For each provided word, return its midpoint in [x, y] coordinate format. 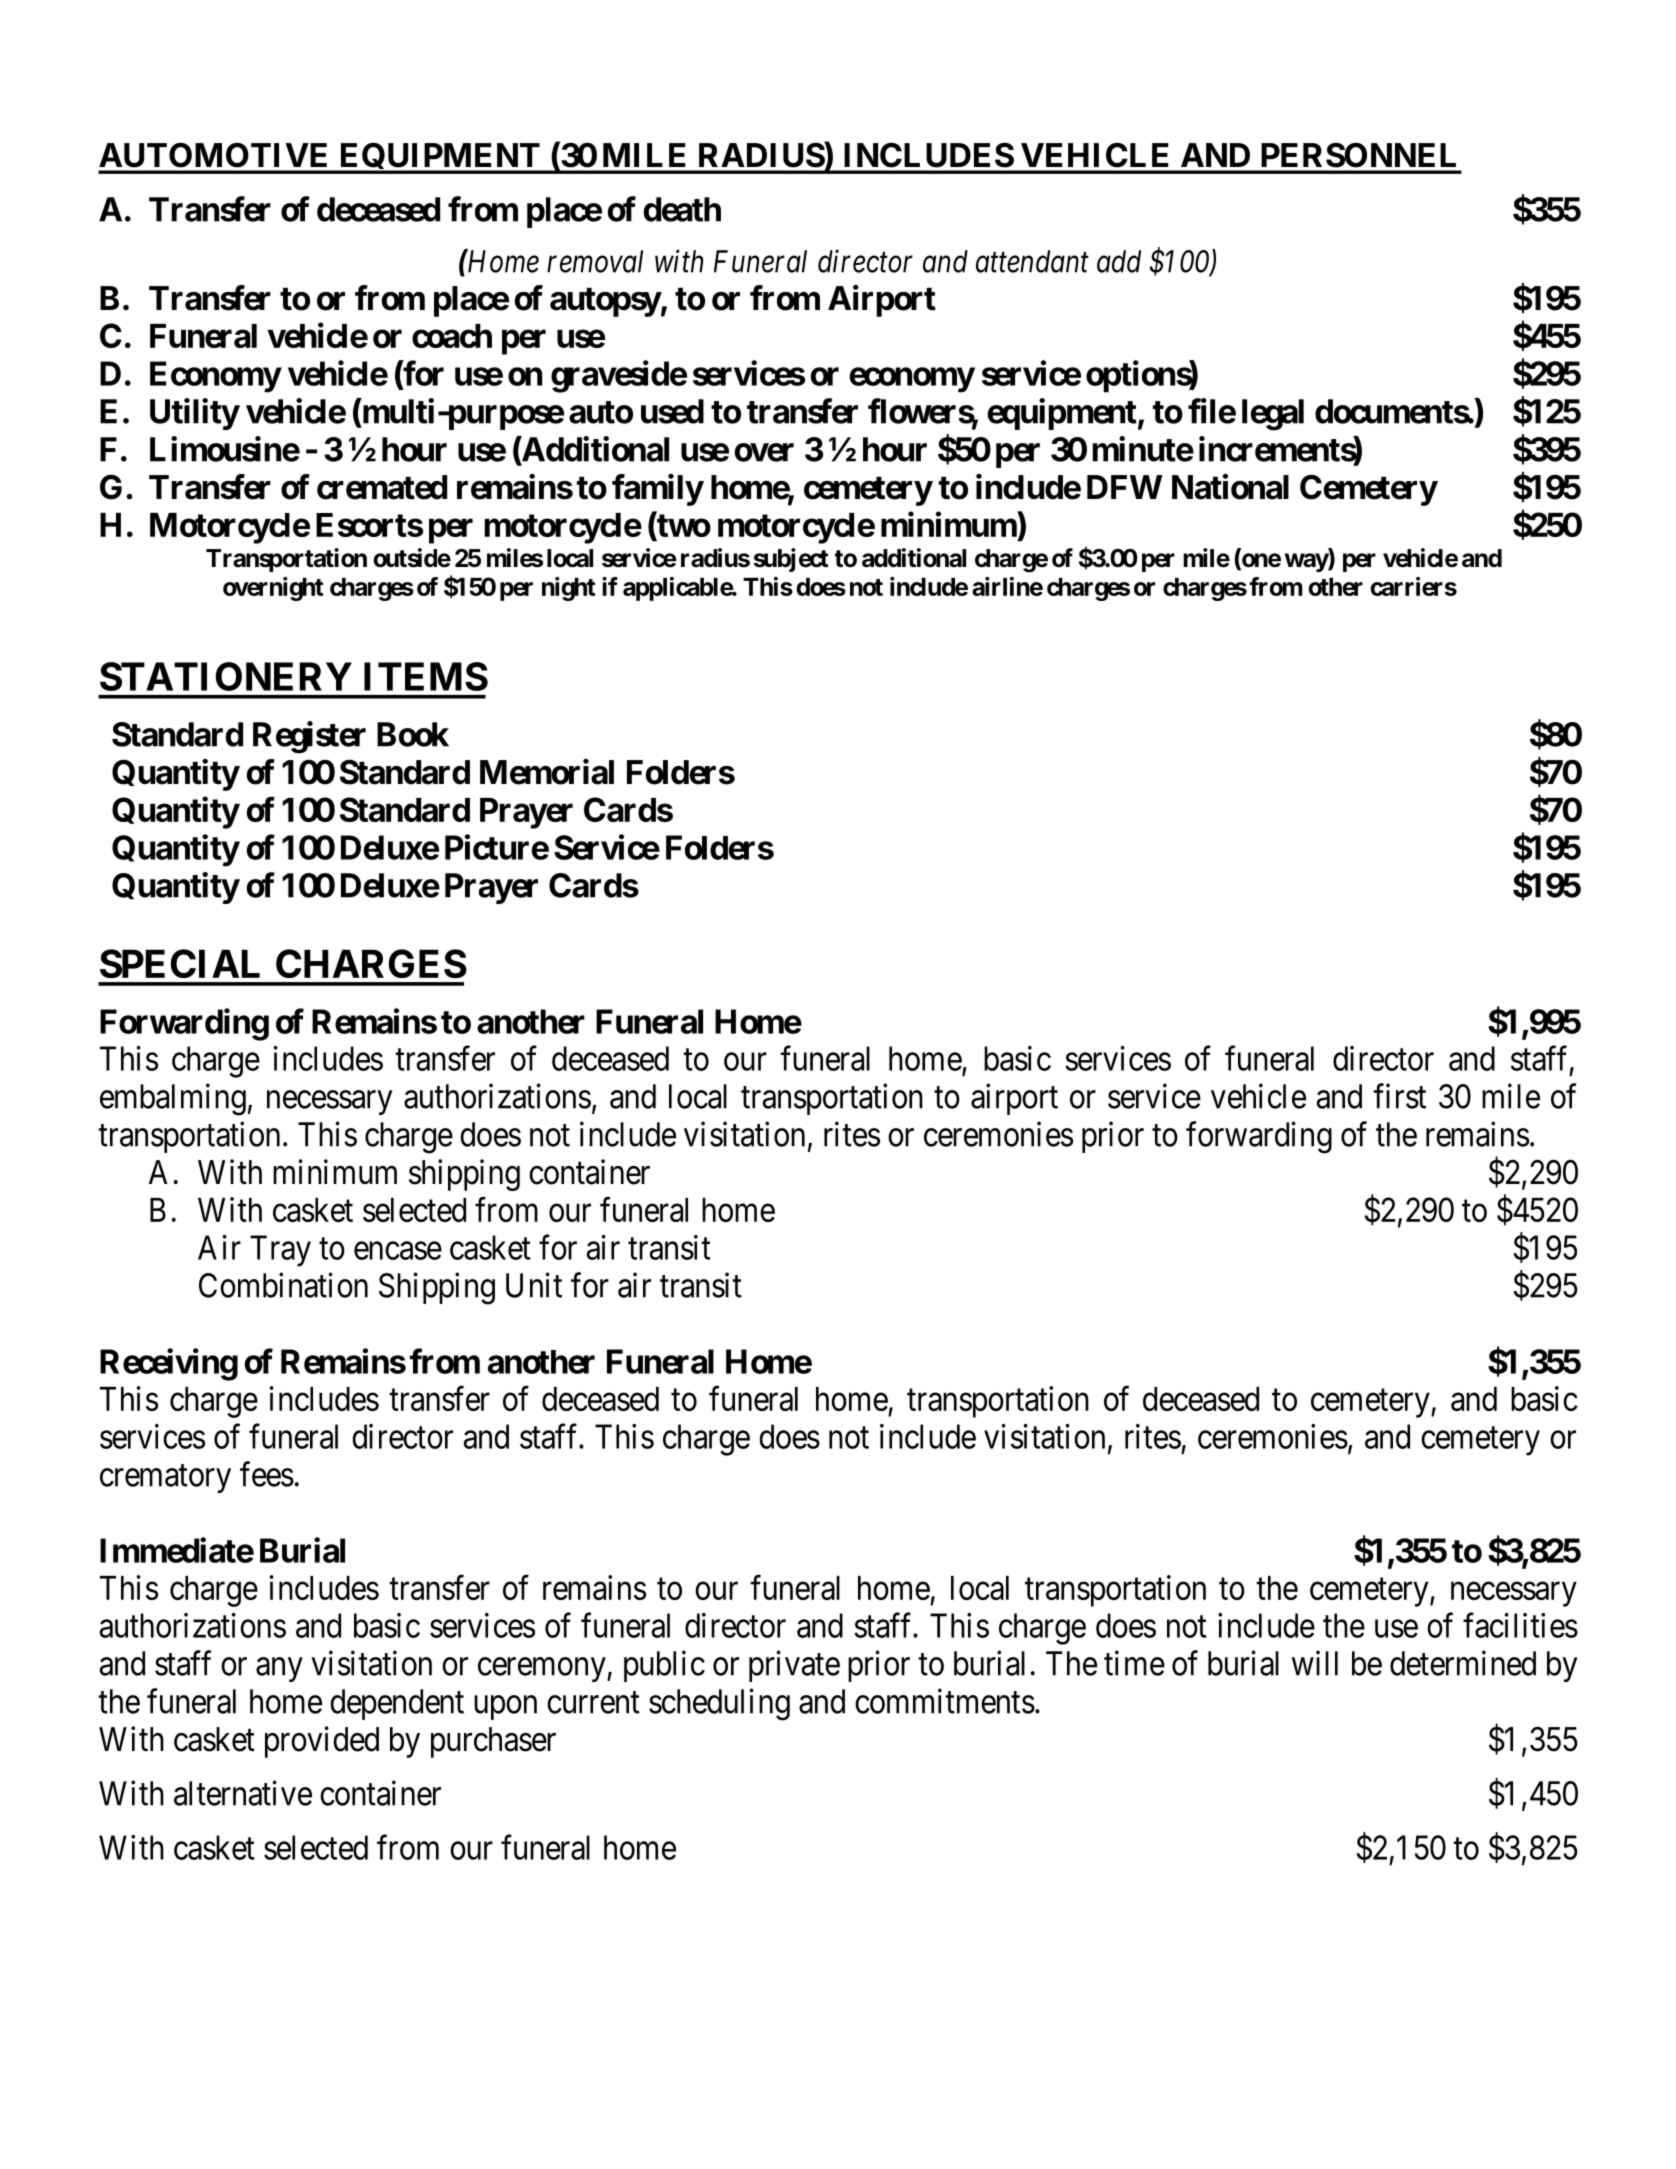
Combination [283, 1285]
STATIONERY [226, 676]
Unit [534, 1285]
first [1399, 1096]
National [1230, 487]
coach [452, 336]
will [1315, 1663]
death [682, 209]
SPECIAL [180, 963]
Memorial [547, 772]
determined [1463, 1663]
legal [1273, 415]
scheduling [719, 1704]
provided [322, 1742]
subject [791, 560]
